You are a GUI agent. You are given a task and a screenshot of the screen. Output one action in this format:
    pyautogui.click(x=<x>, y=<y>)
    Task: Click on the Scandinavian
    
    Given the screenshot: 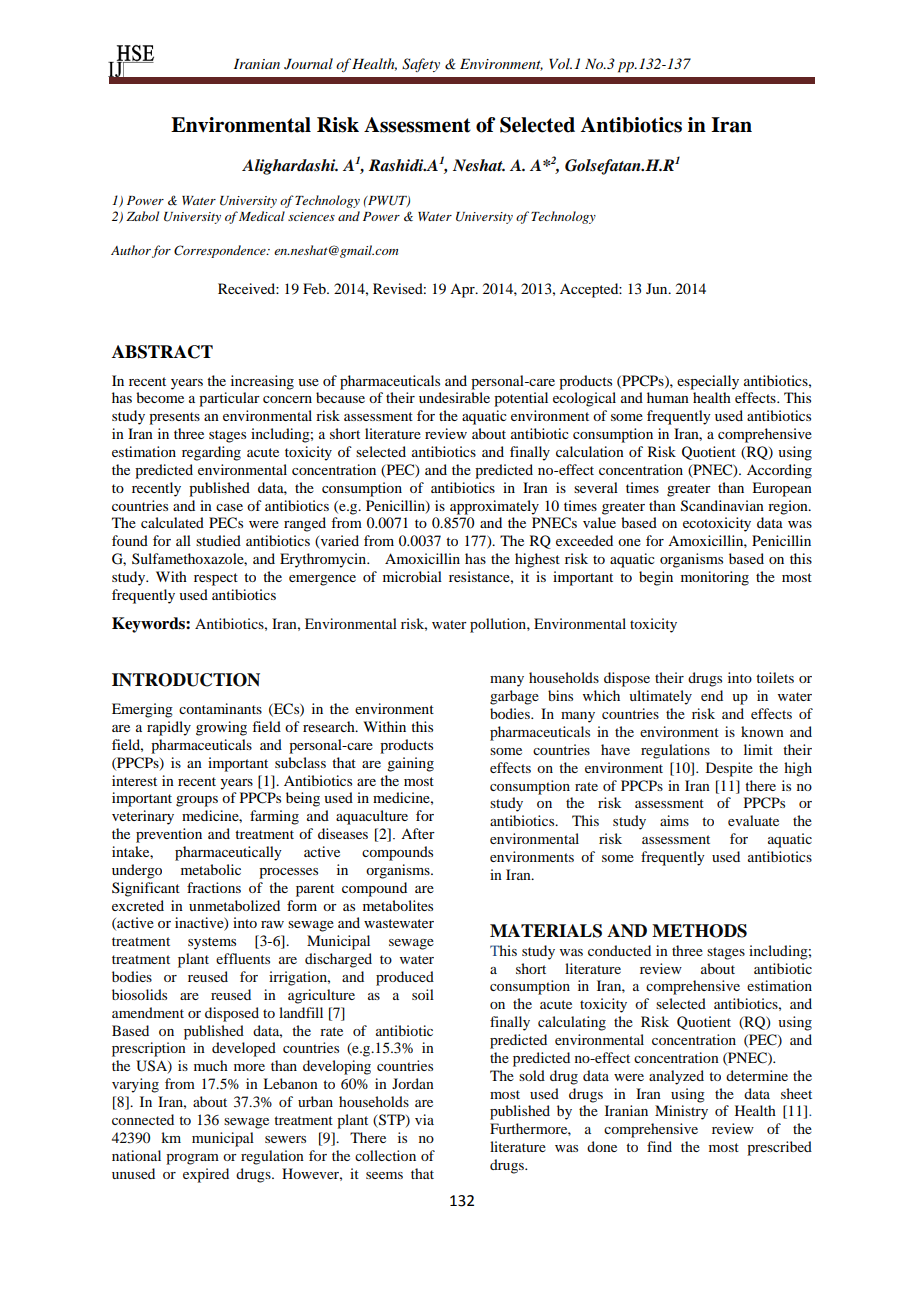 What is the action you would take?
    pyautogui.click(x=722, y=506)
